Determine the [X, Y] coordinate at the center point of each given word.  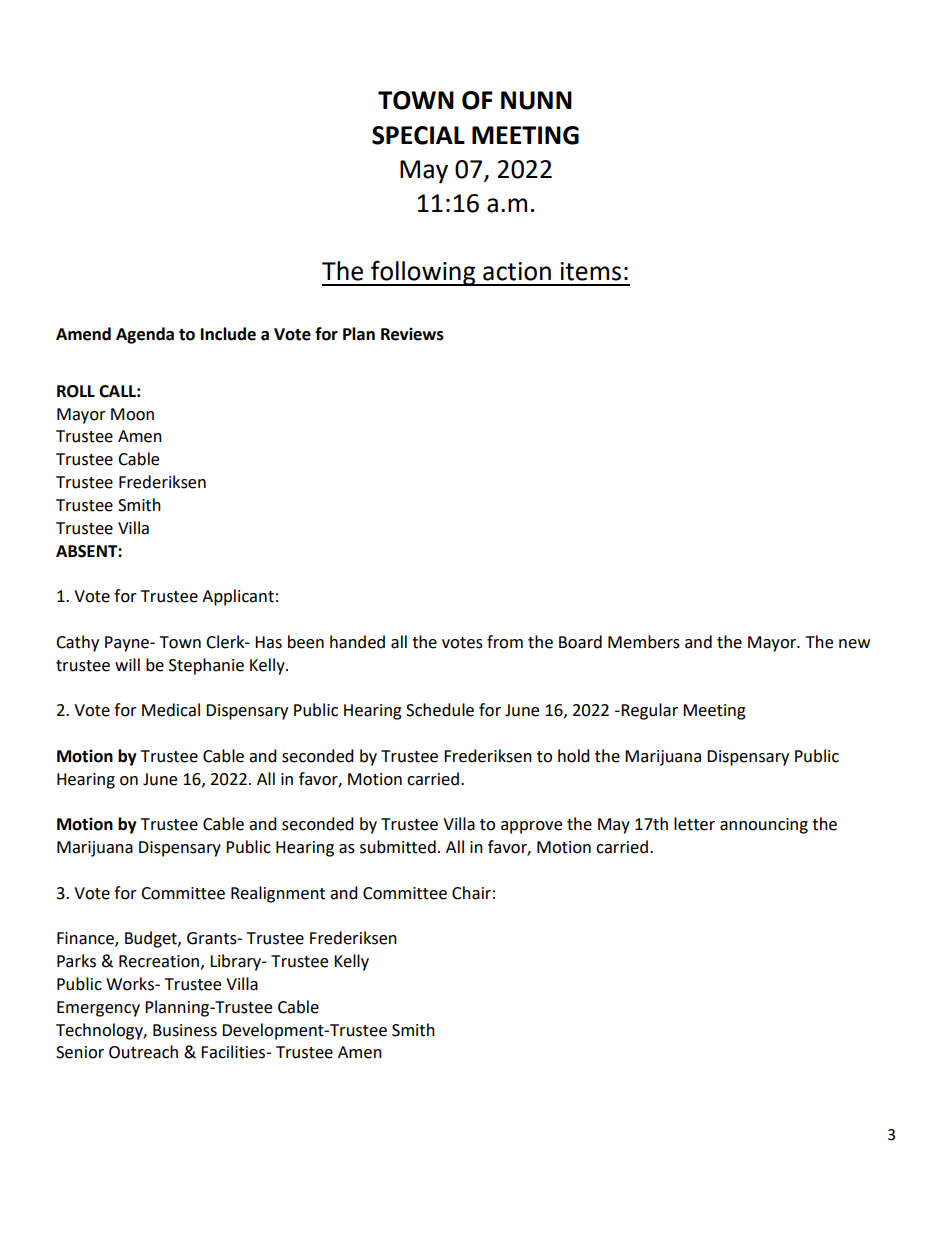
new [854, 644]
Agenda [145, 335]
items [590, 271]
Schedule [440, 710]
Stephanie [206, 666]
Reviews [412, 334]
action [517, 271]
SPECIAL [418, 135]
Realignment [278, 894]
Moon [132, 414]
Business [185, 1030]
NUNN [536, 100]
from [505, 642]
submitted [398, 847]
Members [644, 642]
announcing [764, 826]
